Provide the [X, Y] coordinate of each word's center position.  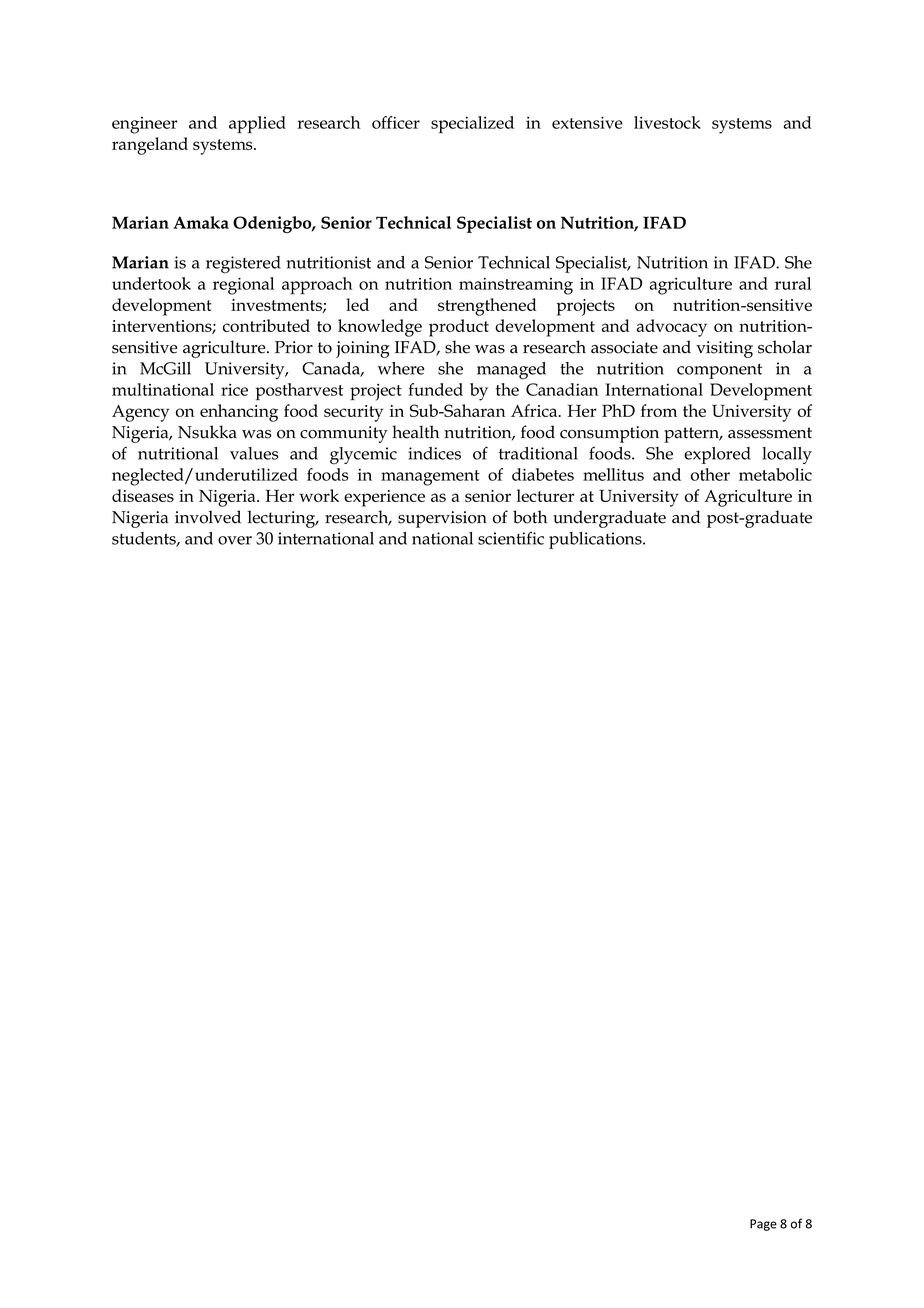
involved [208, 517]
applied [257, 125]
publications [596, 540]
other [710, 474]
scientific [511, 538]
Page [763, 1225]
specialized [472, 125]
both [530, 517]
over [235, 540]
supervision [442, 519]
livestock [667, 122]
